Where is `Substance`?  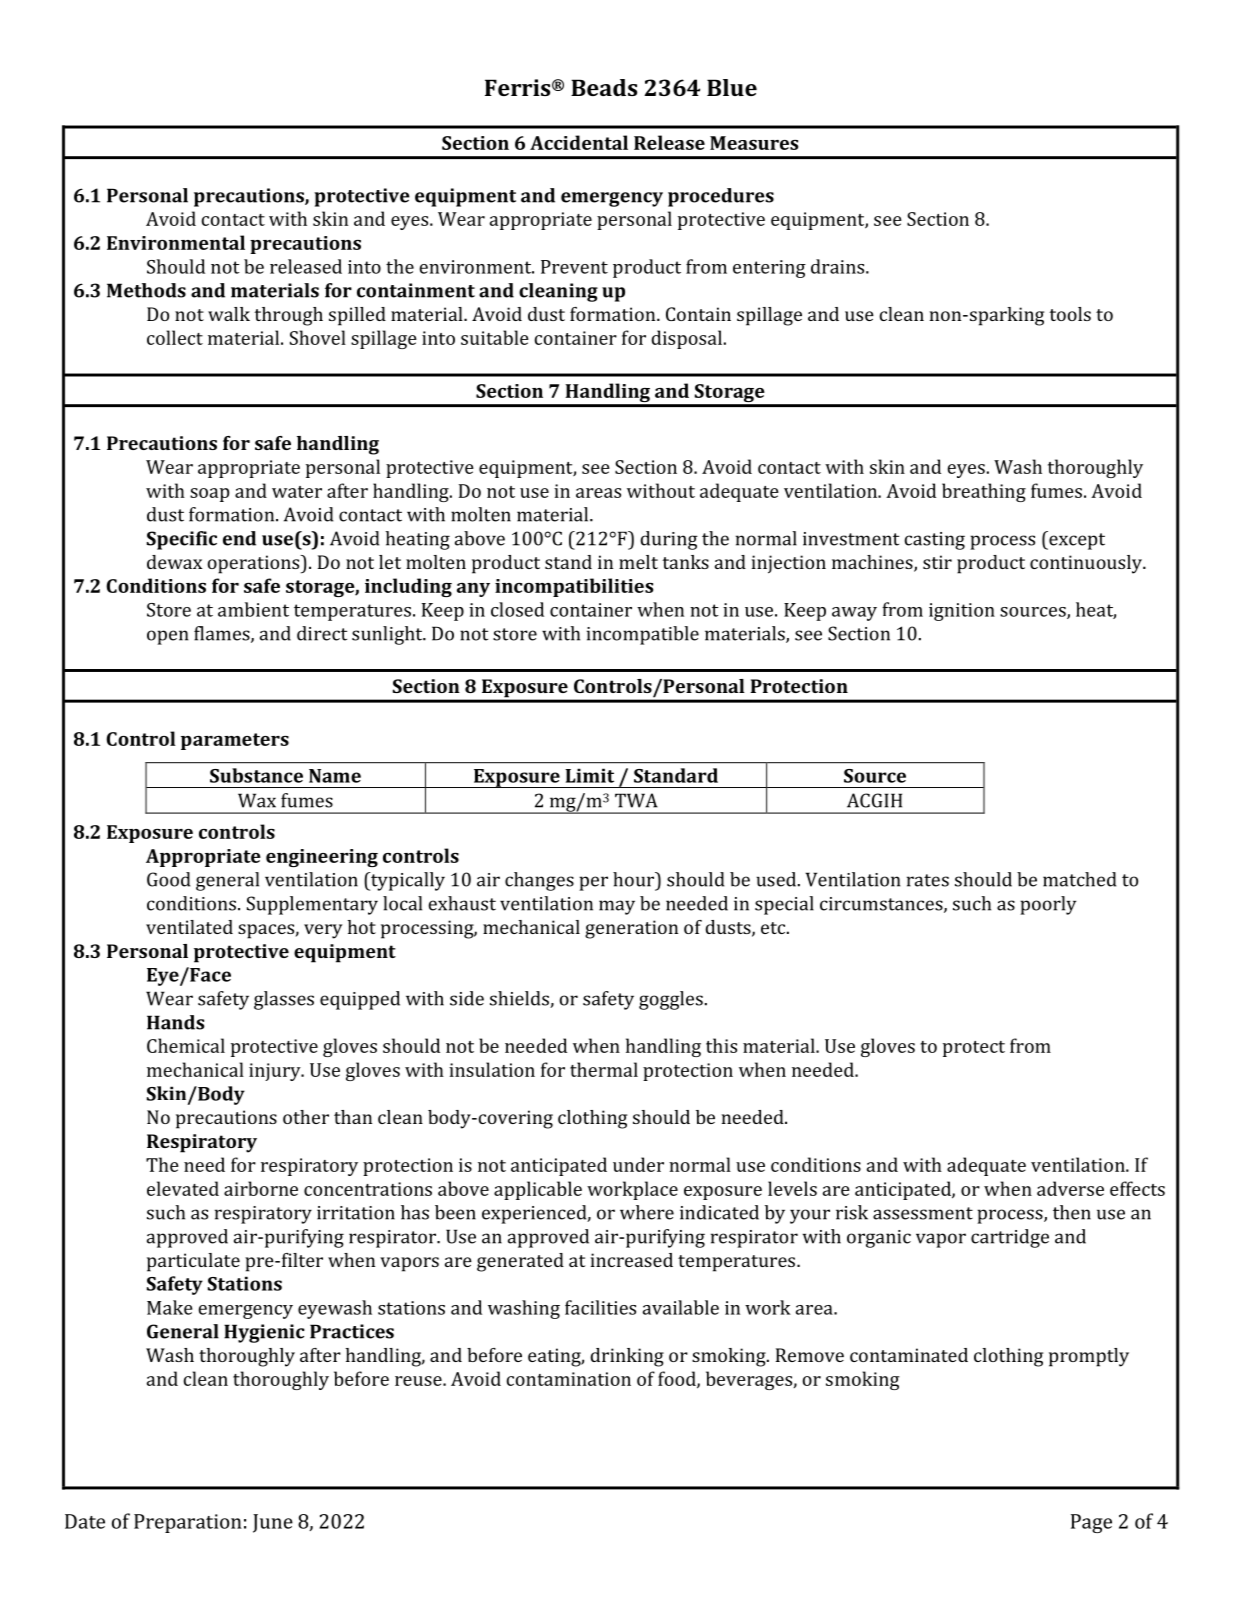 Substance is located at coordinates (256, 775).
